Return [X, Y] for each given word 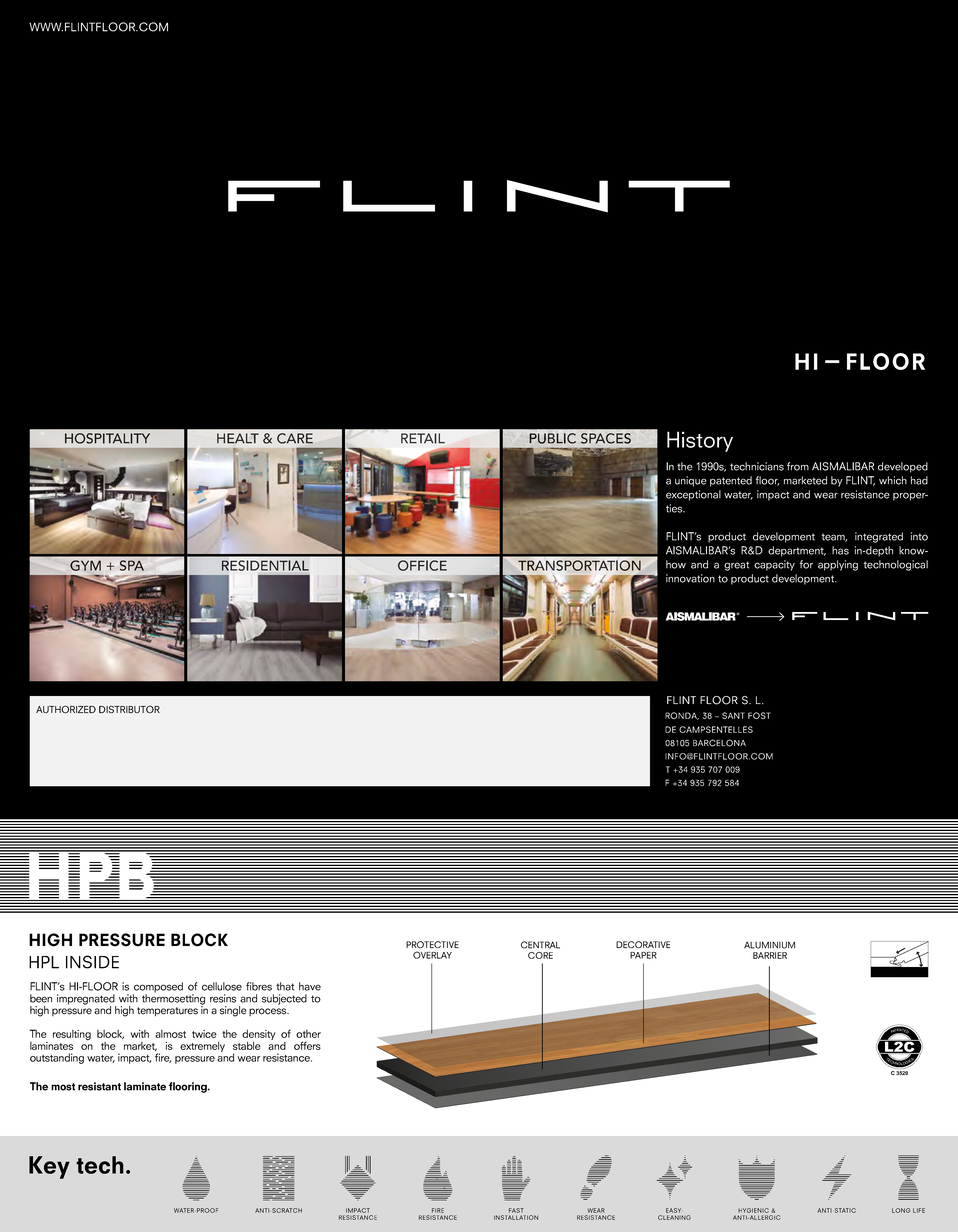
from [798, 466]
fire [163, 1058]
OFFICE [422, 565]
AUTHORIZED [66, 709]
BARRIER [770, 955]
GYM [85, 565]
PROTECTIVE [432, 944]
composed [158, 988]
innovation [690, 578]
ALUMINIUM [769, 945]
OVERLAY [432, 955]
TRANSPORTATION [579, 565]
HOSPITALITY [107, 438]
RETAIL [423, 438]
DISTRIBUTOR [129, 709]
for [806, 564]
